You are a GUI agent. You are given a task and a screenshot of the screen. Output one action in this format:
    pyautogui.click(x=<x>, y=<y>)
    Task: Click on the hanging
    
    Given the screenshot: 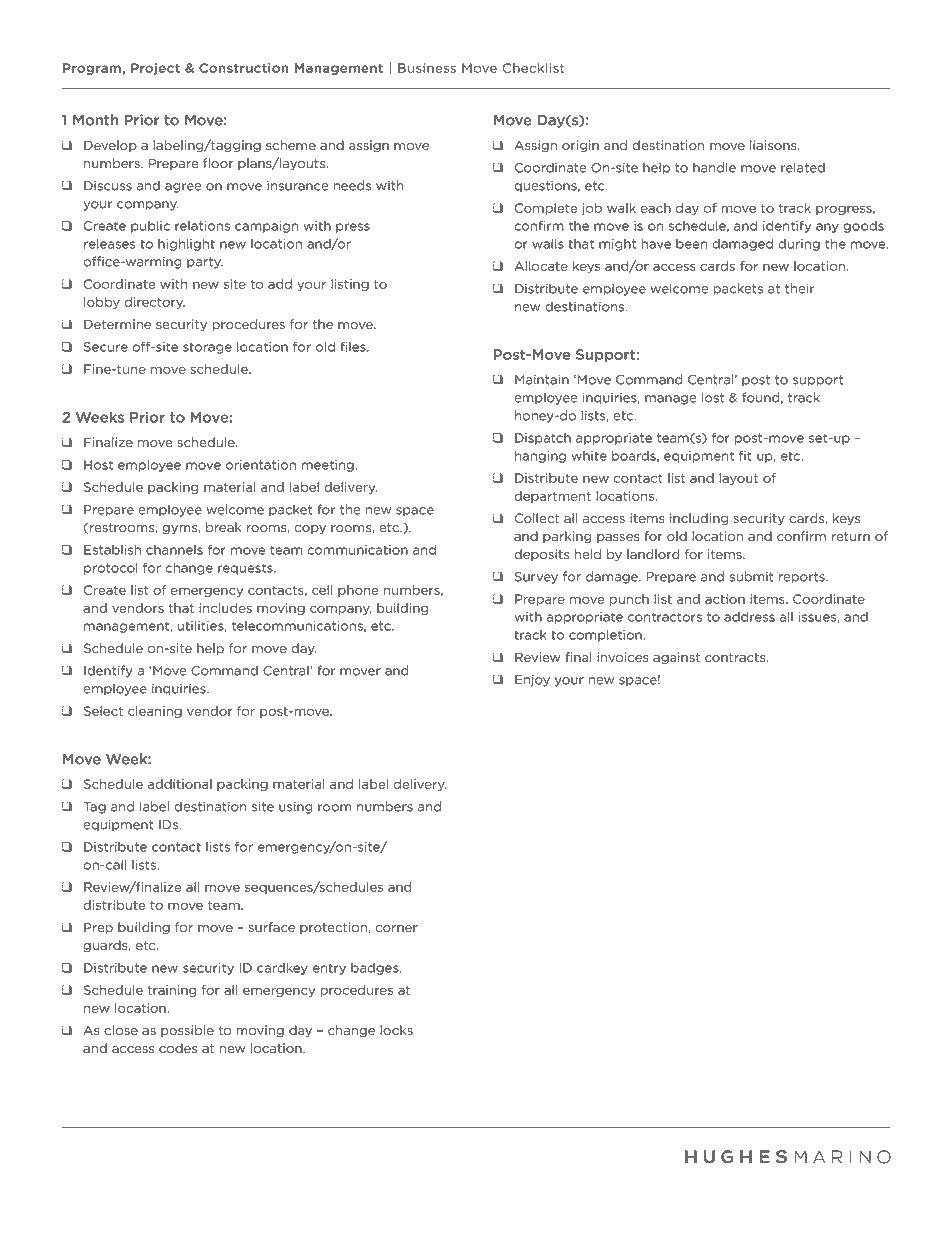 What is the action you would take?
    pyautogui.click(x=540, y=457)
